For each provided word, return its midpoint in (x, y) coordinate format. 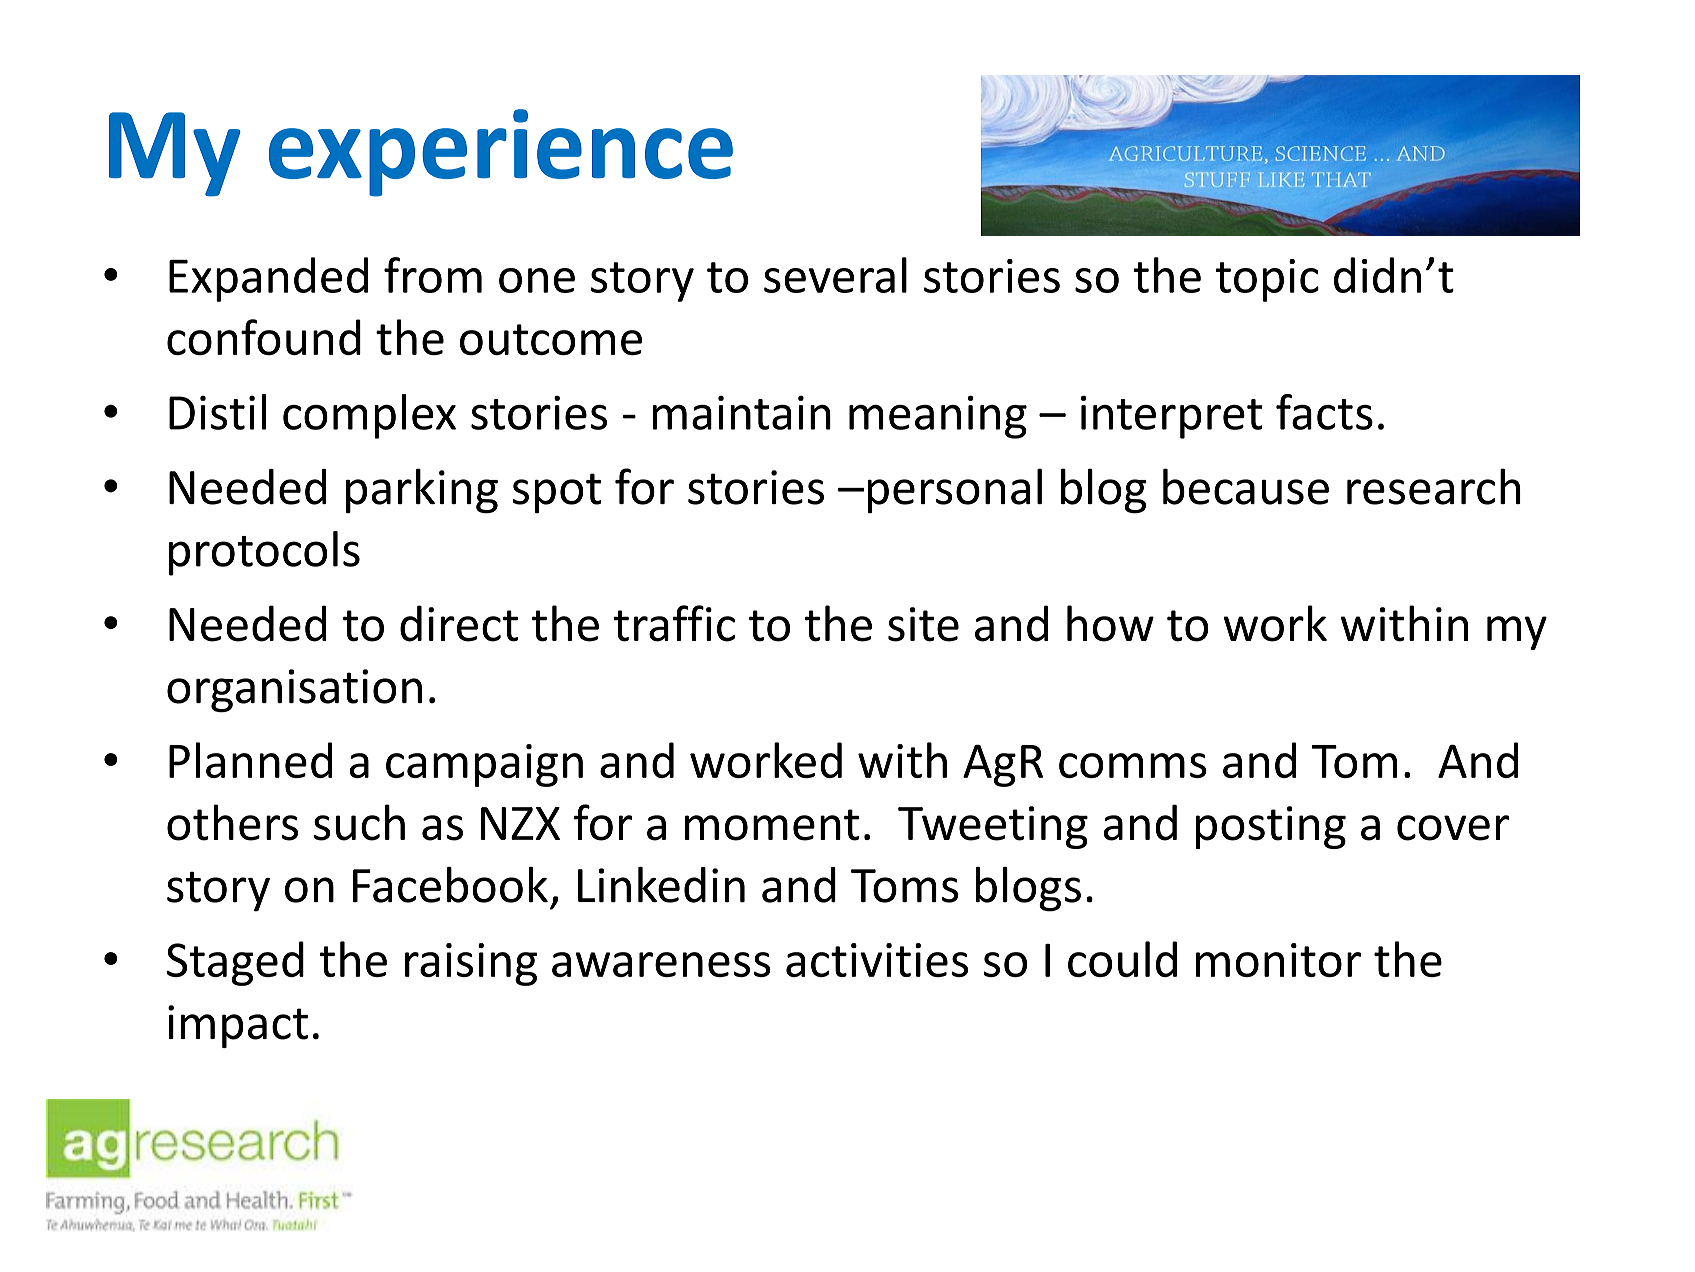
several (835, 275)
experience (501, 153)
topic (1267, 280)
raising (471, 964)
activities (877, 960)
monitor (1278, 960)
